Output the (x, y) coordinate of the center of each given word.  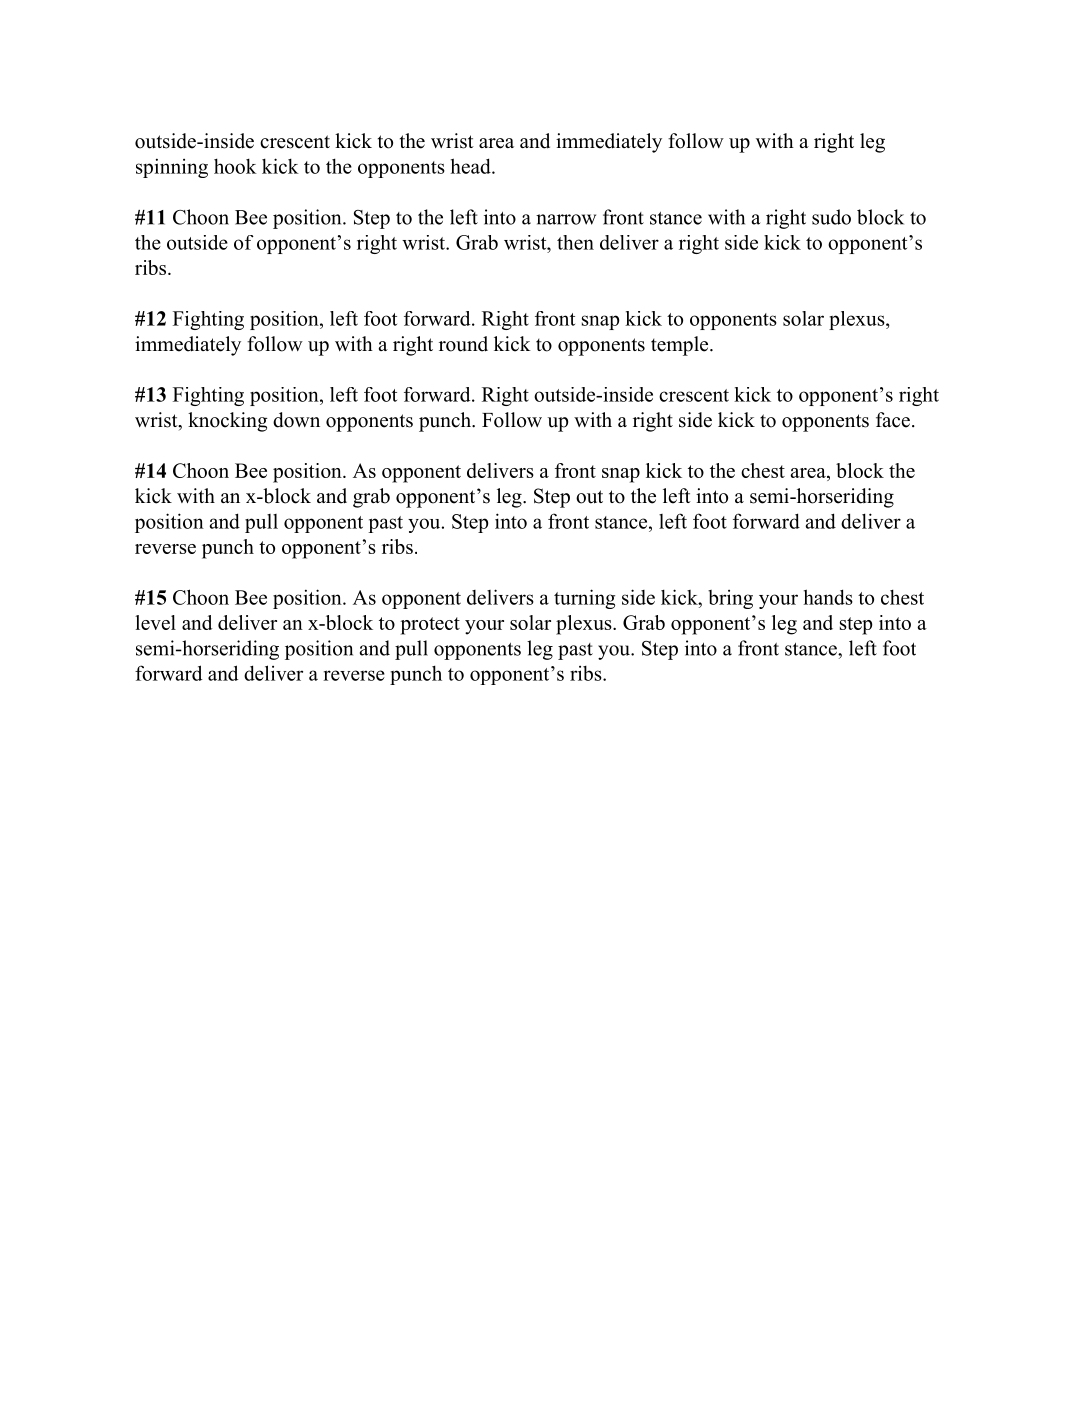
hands (828, 597)
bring (730, 599)
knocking (228, 422)
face (893, 420)
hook (235, 166)
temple (679, 346)
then (575, 242)
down (296, 420)
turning (584, 599)
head (472, 166)
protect (430, 626)
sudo (831, 217)
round (463, 344)
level (155, 622)
